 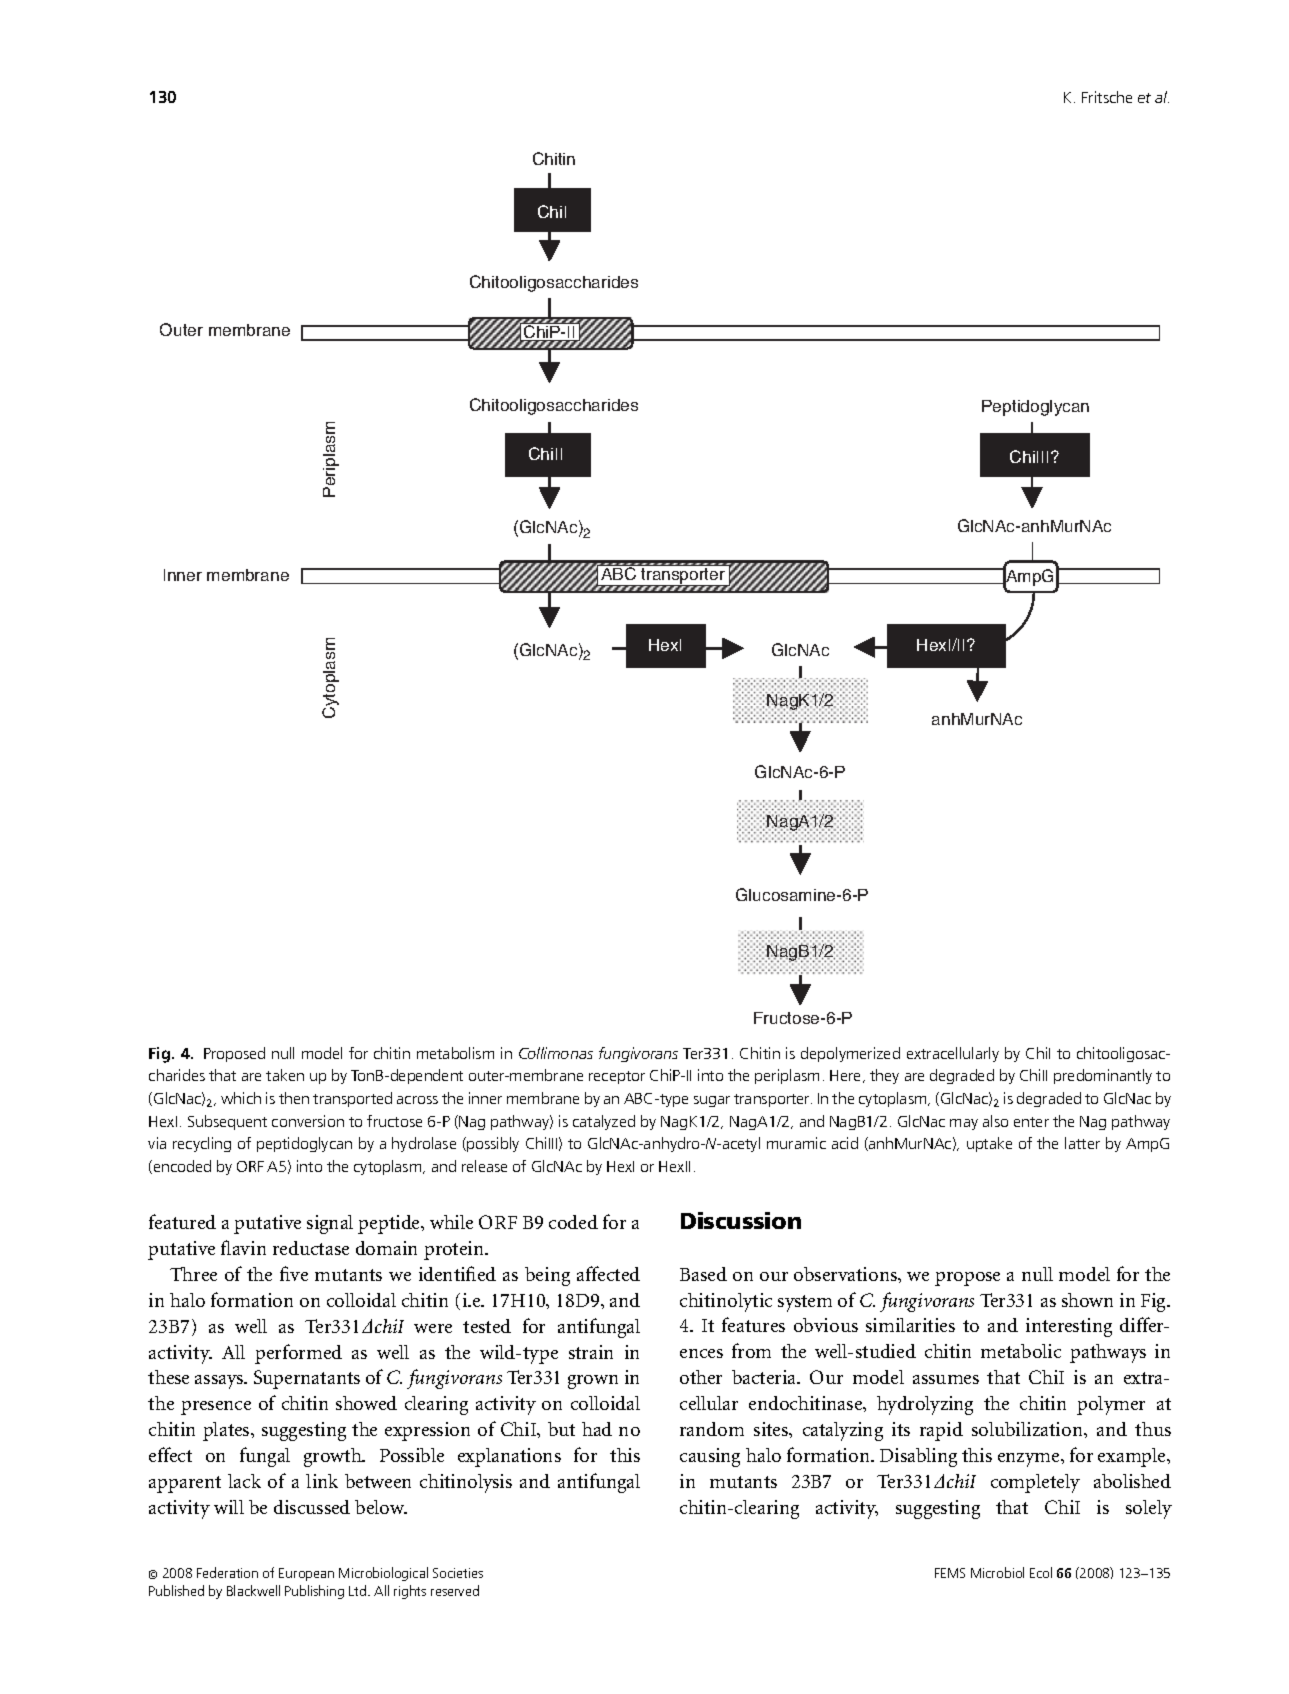 What do you see at coordinates (846, 1274) in the page?
I see `observations` at bounding box center [846, 1274].
